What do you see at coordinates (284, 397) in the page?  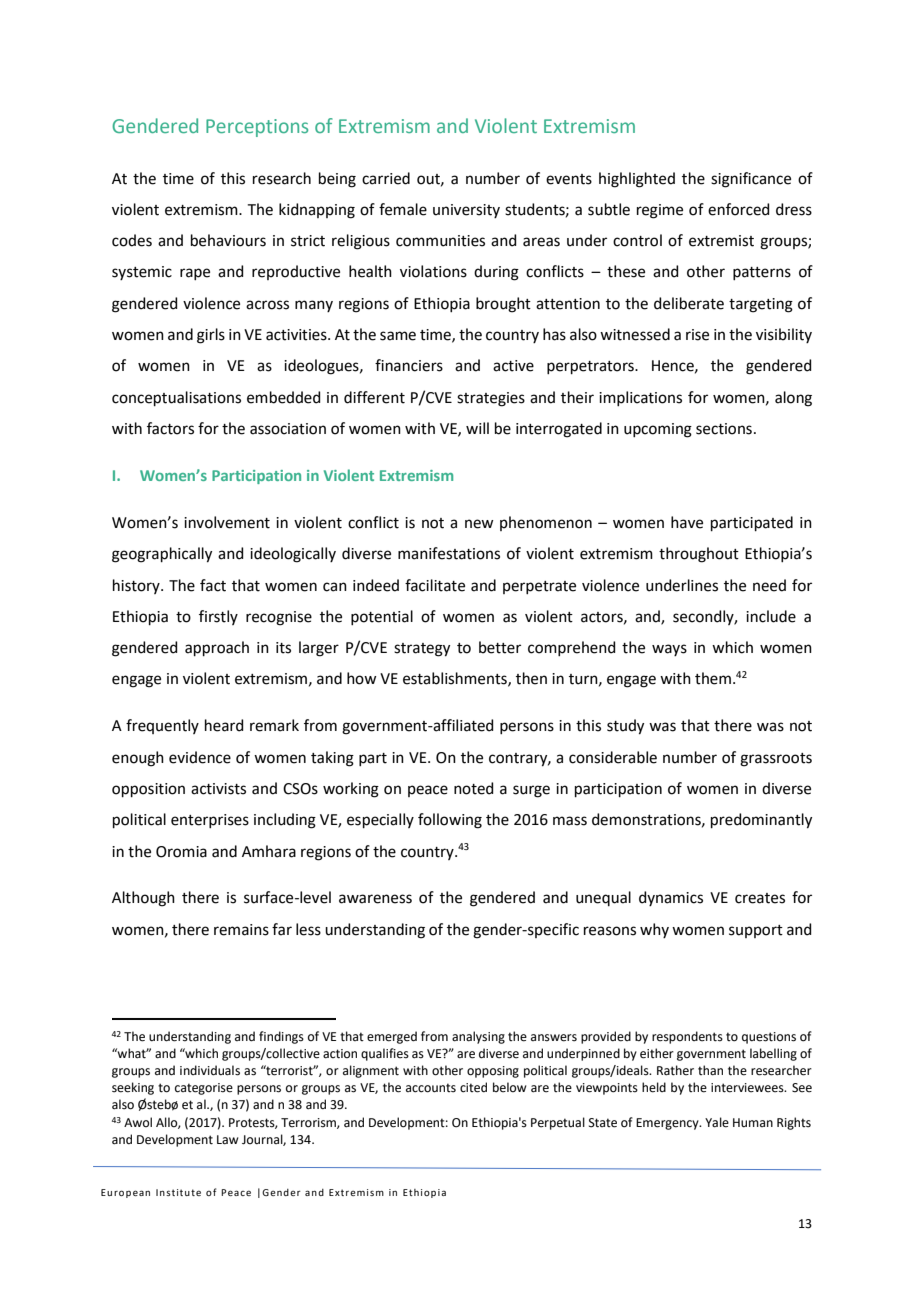 I see `embedded` at bounding box center [284, 397].
